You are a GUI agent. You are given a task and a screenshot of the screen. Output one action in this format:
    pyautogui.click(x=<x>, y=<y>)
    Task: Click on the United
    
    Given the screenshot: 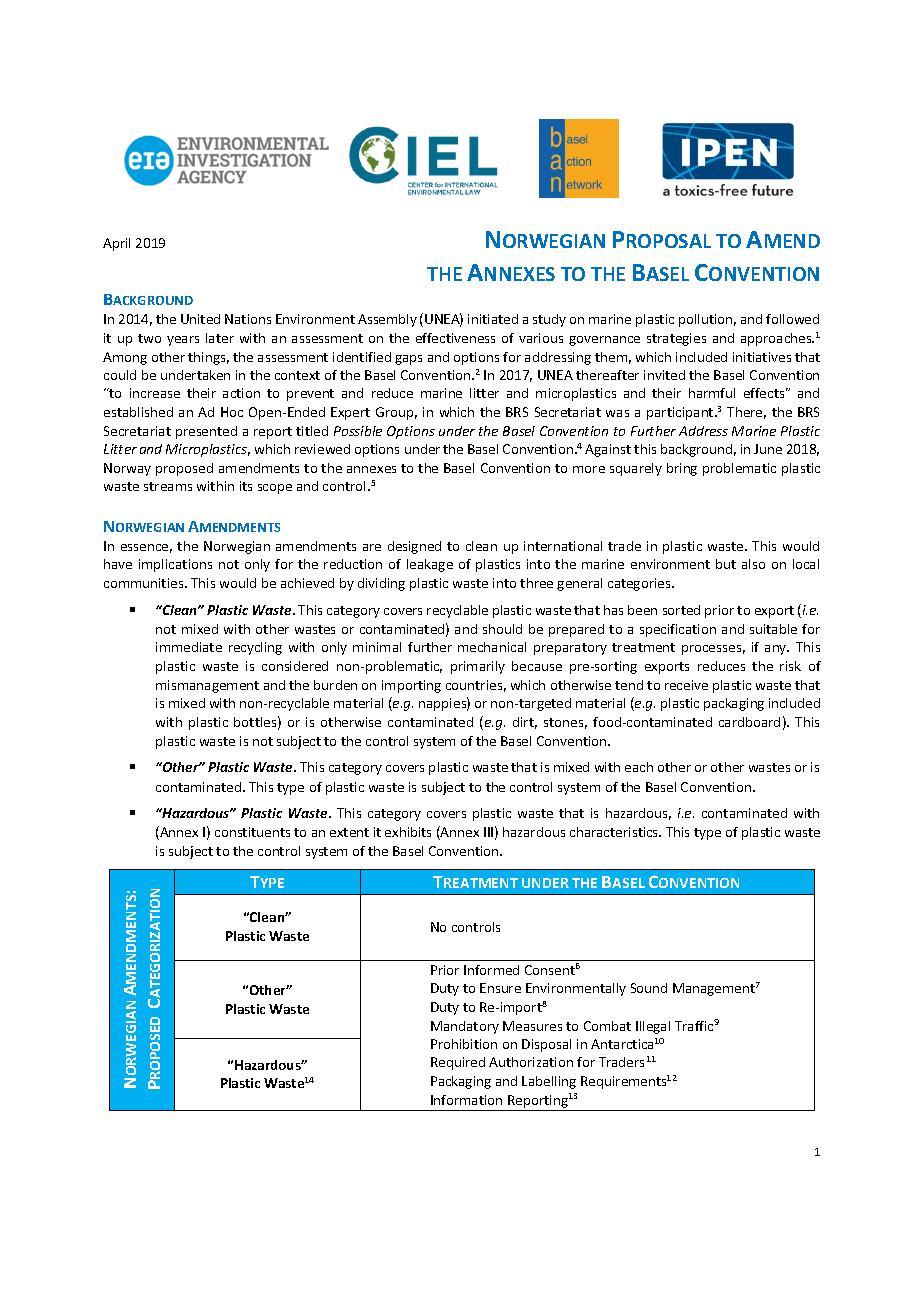 What is the action you would take?
    pyautogui.click(x=200, y=319)
